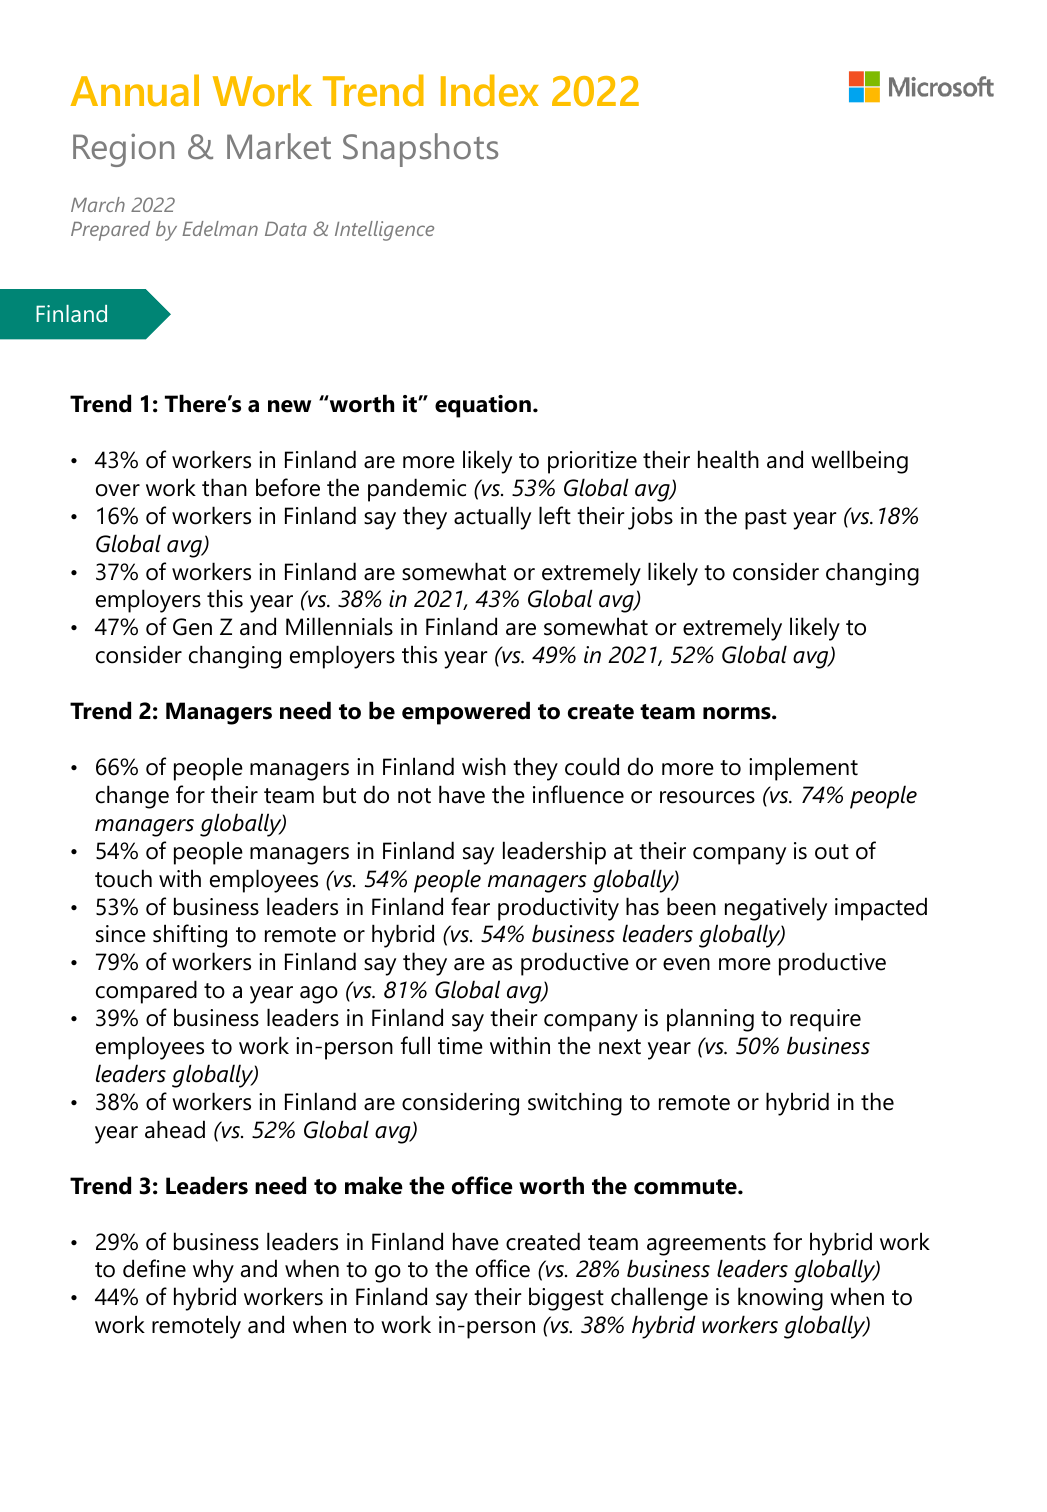  I want to click on why, so click(213, 1271).
